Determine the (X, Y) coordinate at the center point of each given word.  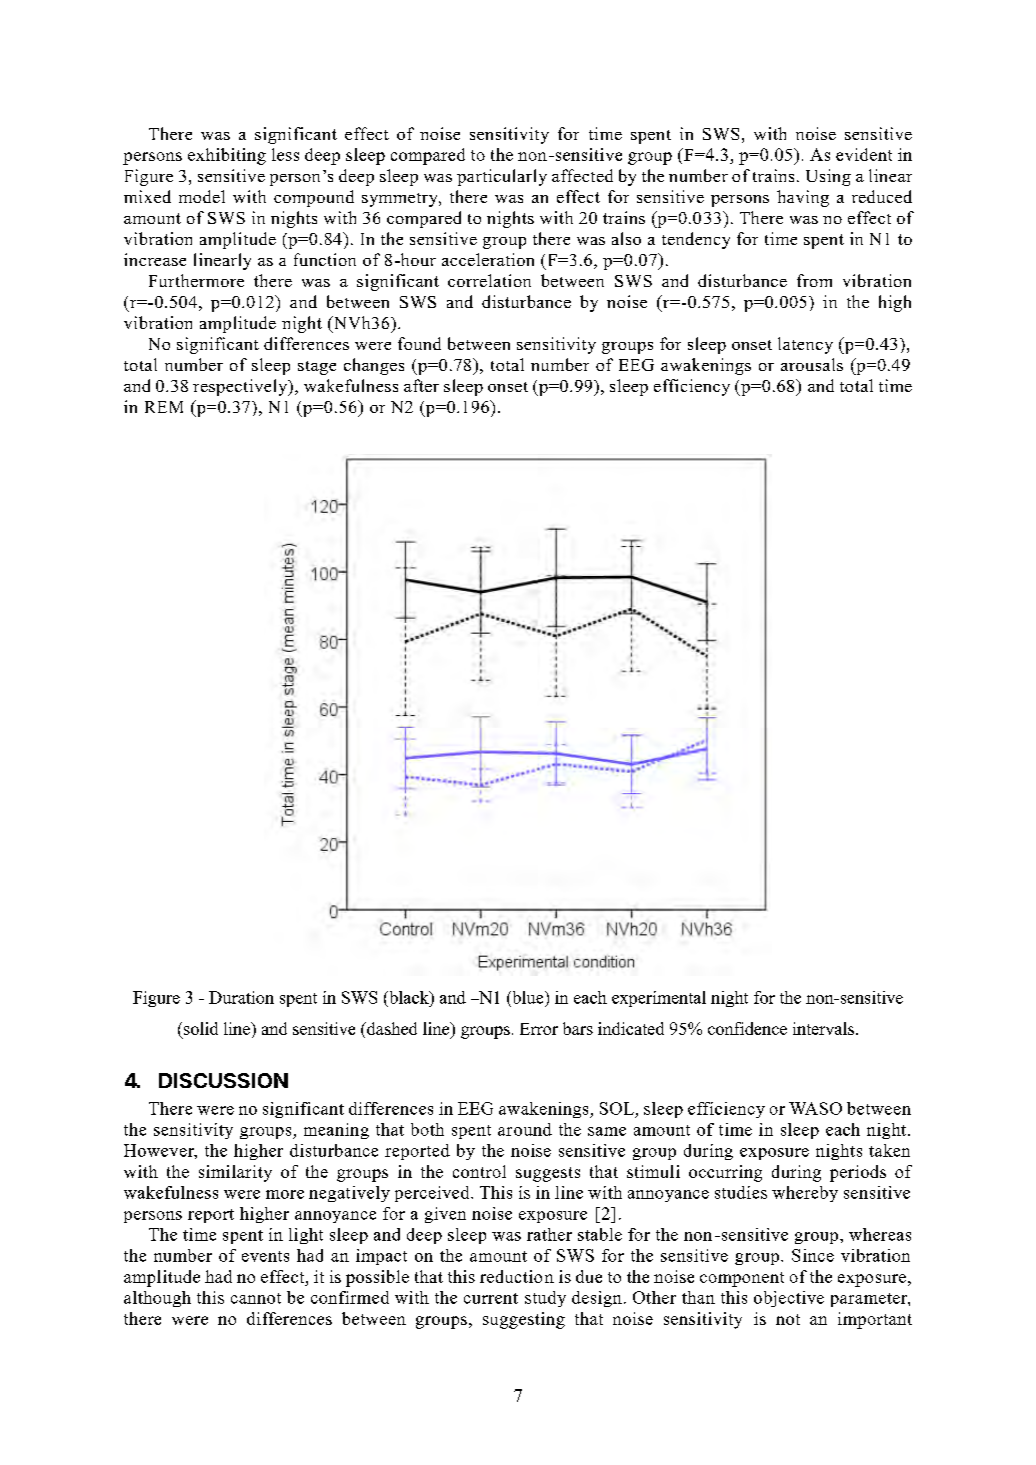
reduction (517, 1276)
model (202, 196)
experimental (659, 999)
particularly (502, 177)
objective (789, 1299)
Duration (241, 997)
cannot (256, 1298)
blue (528, 997)
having (803, 198)
